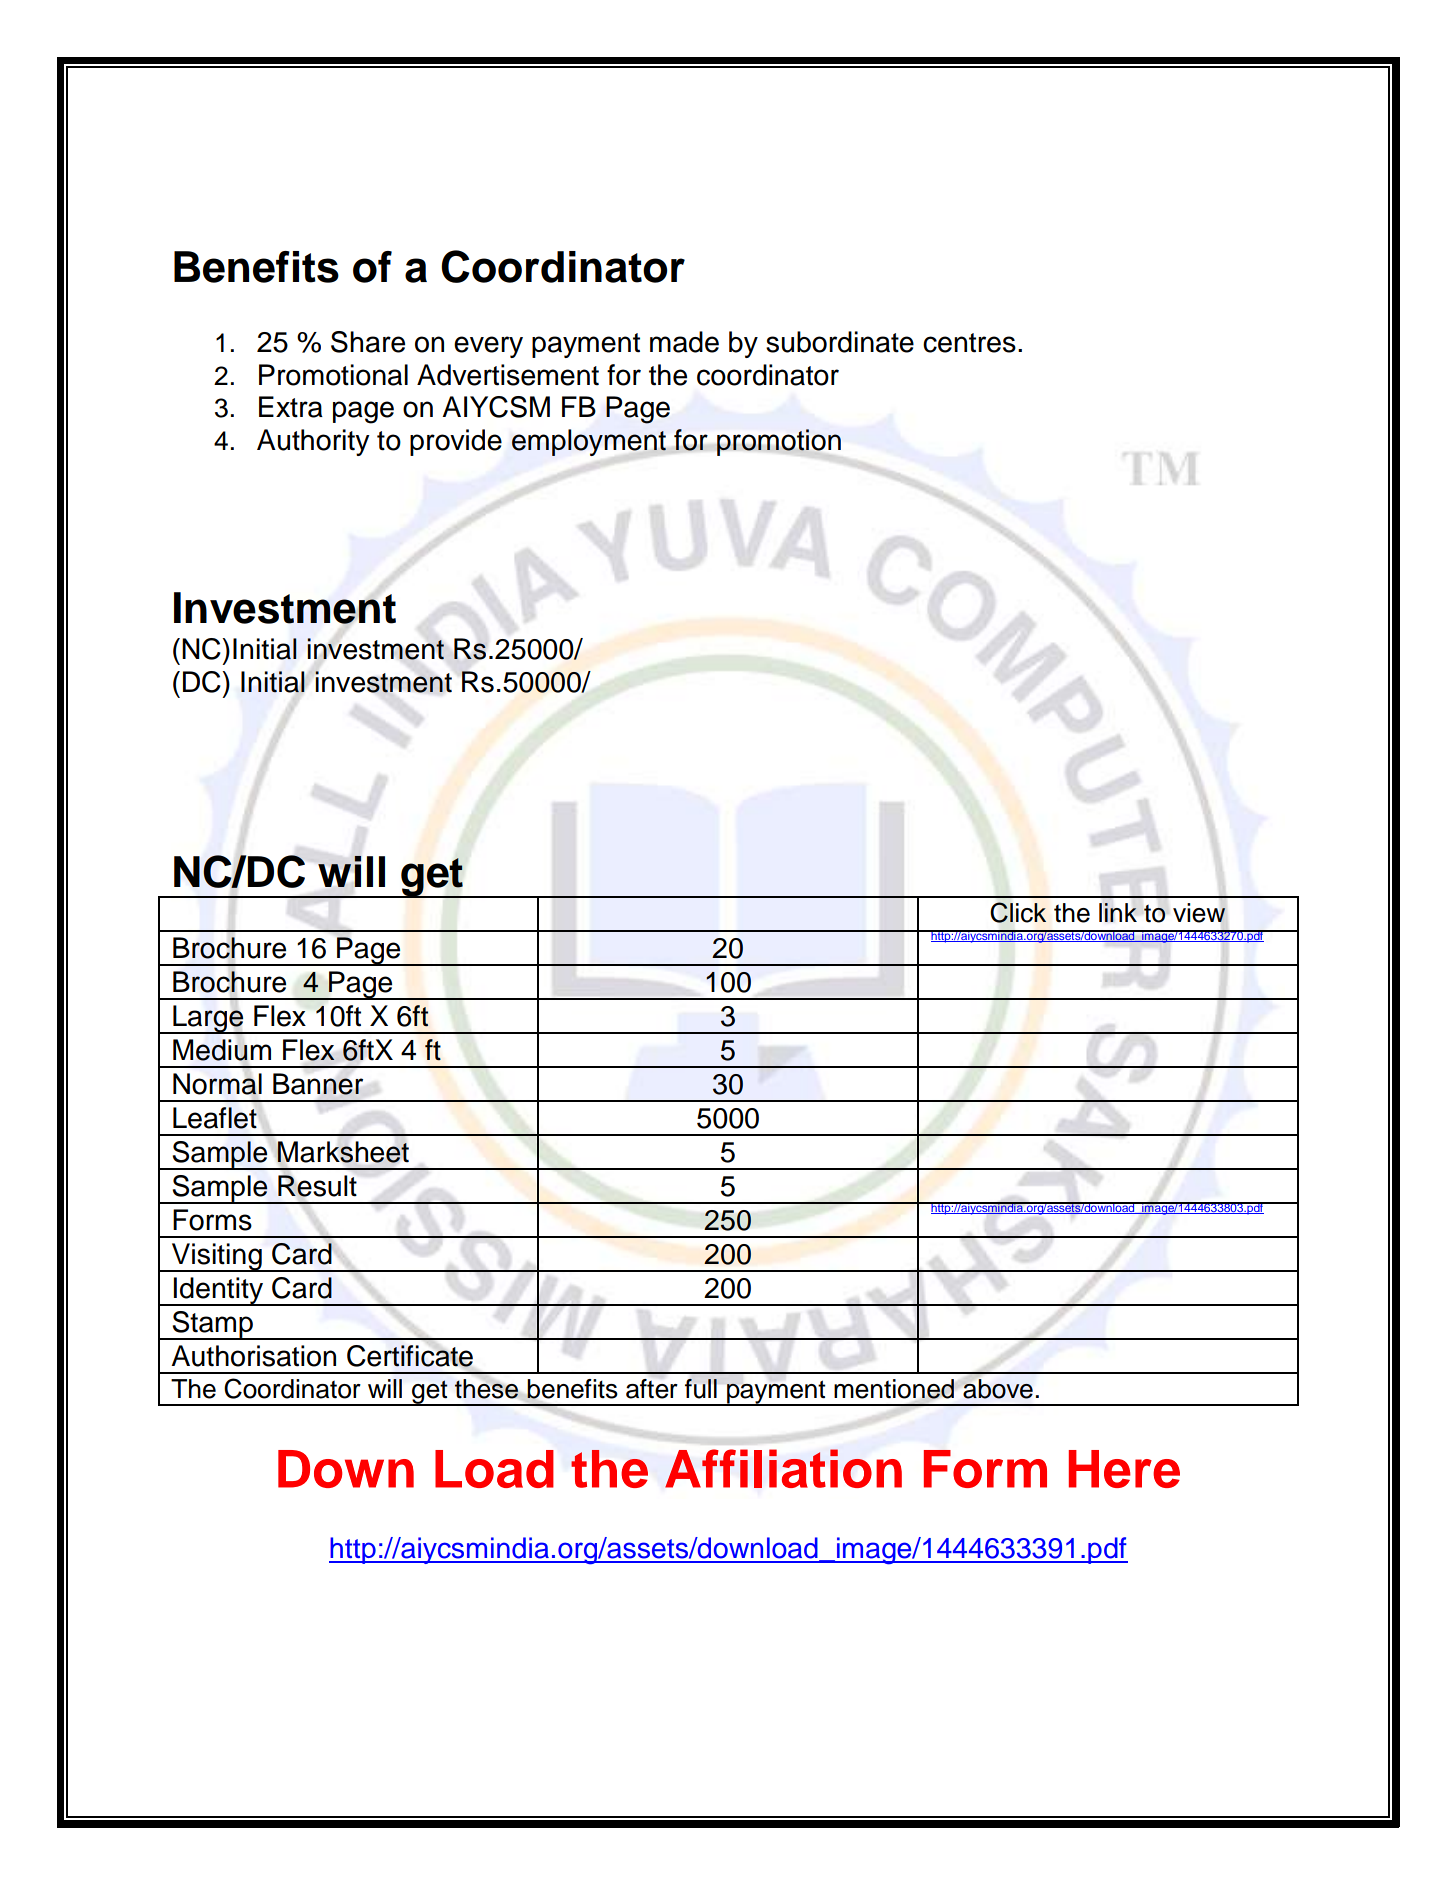 The width and height of the screenshot is (1456, 1884). Describe the element at coordinates (217, 1084) in the screenshot. I see `Normal` at that location.
